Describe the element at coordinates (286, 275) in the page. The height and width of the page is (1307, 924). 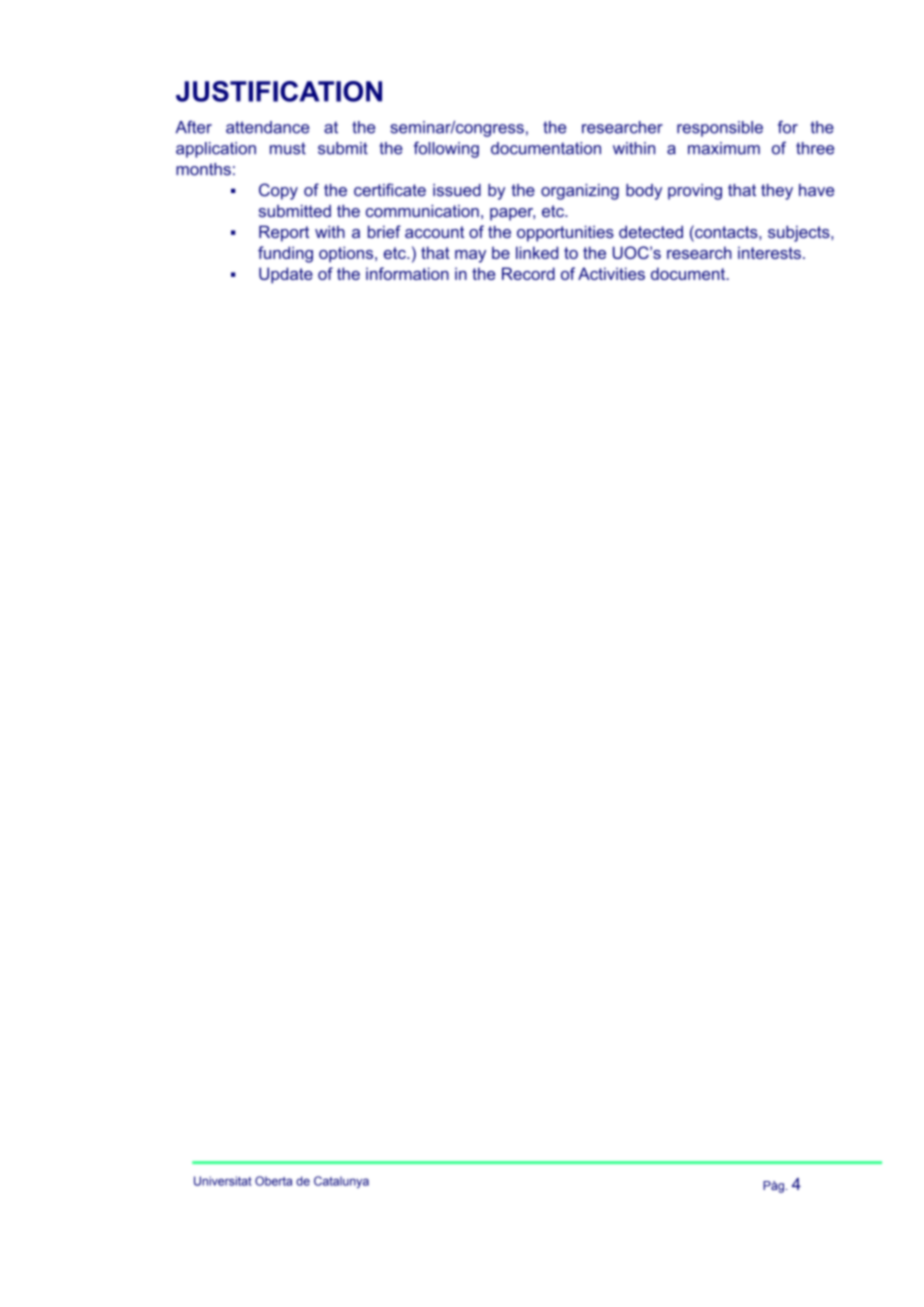
I see `Update` at that location.
